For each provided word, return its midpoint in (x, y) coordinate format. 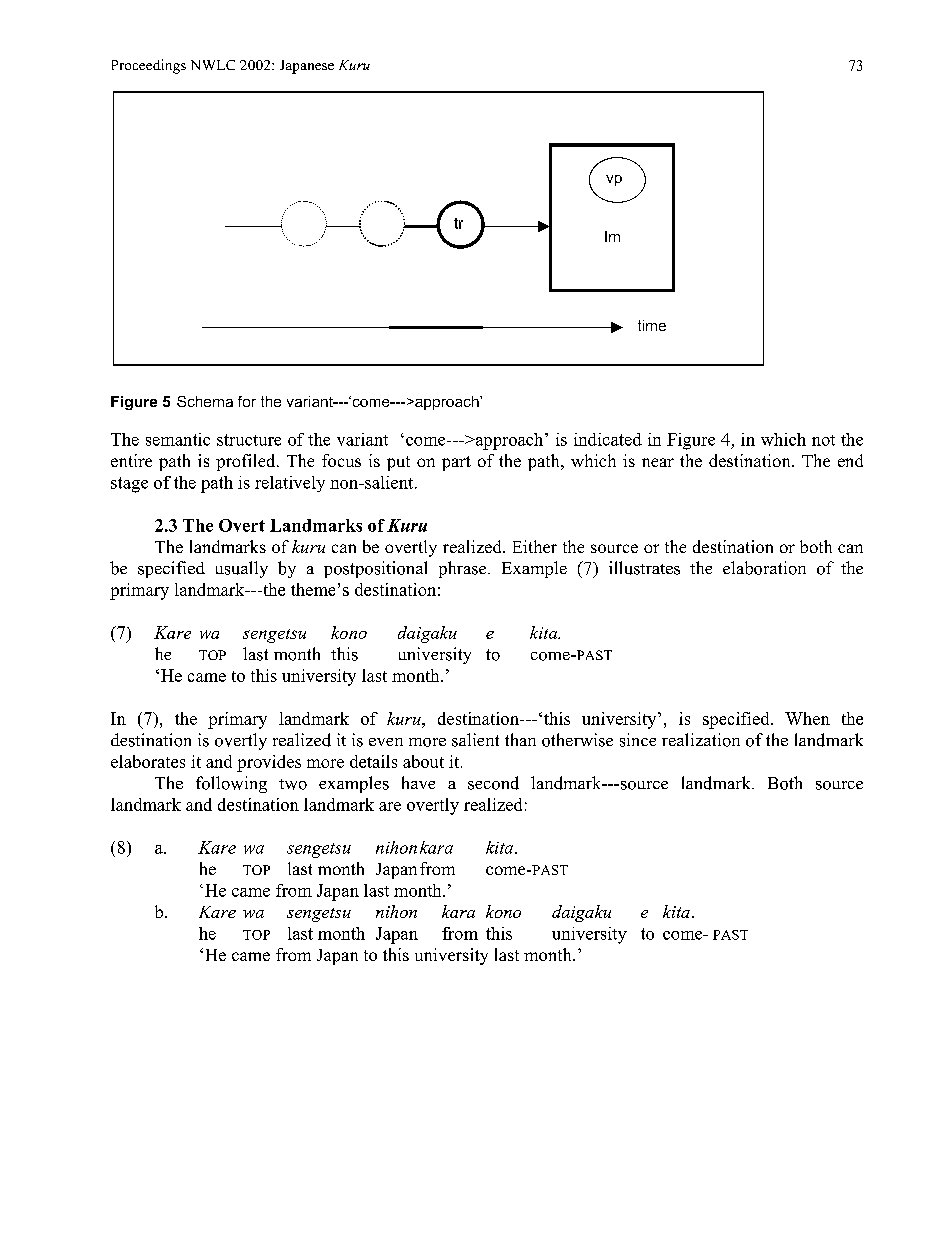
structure (249, 440)
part (456, 463)
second (493, 783)
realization (701, 740)
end (850, 460)
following (231, 784)
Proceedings (149, 66)
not (823, 440)
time (652, 325)
